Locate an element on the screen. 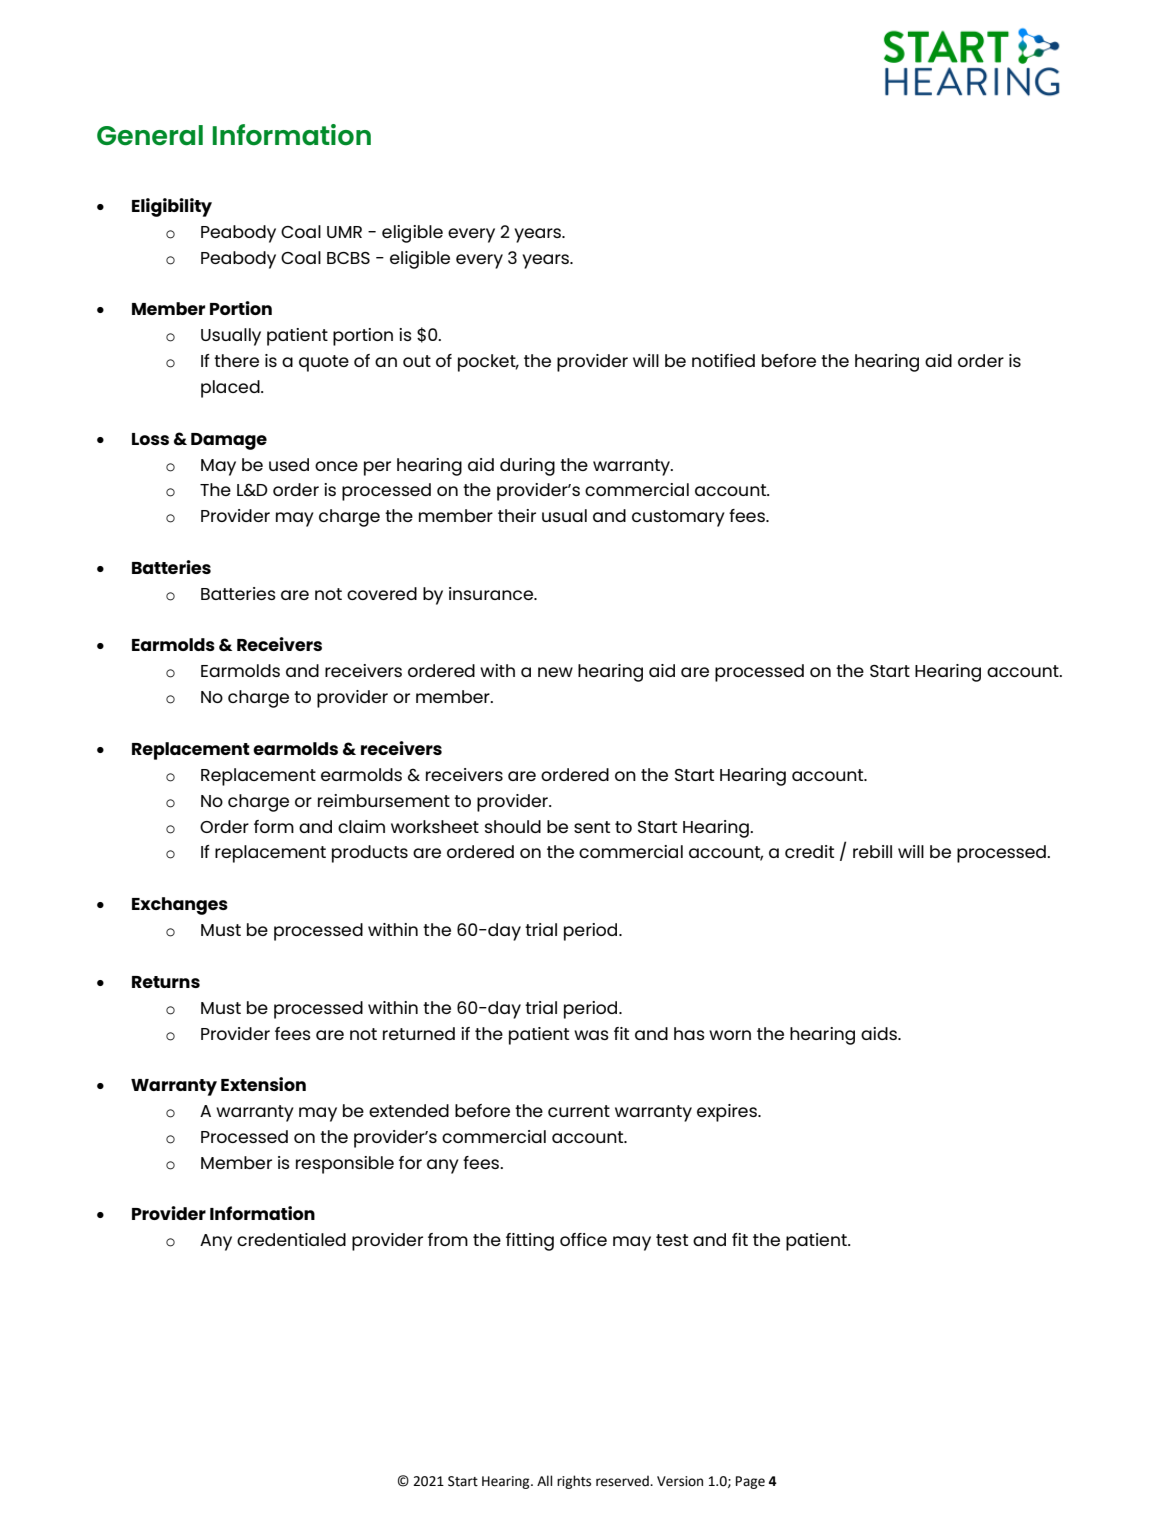  notified is located at coordinates (723, 360).
